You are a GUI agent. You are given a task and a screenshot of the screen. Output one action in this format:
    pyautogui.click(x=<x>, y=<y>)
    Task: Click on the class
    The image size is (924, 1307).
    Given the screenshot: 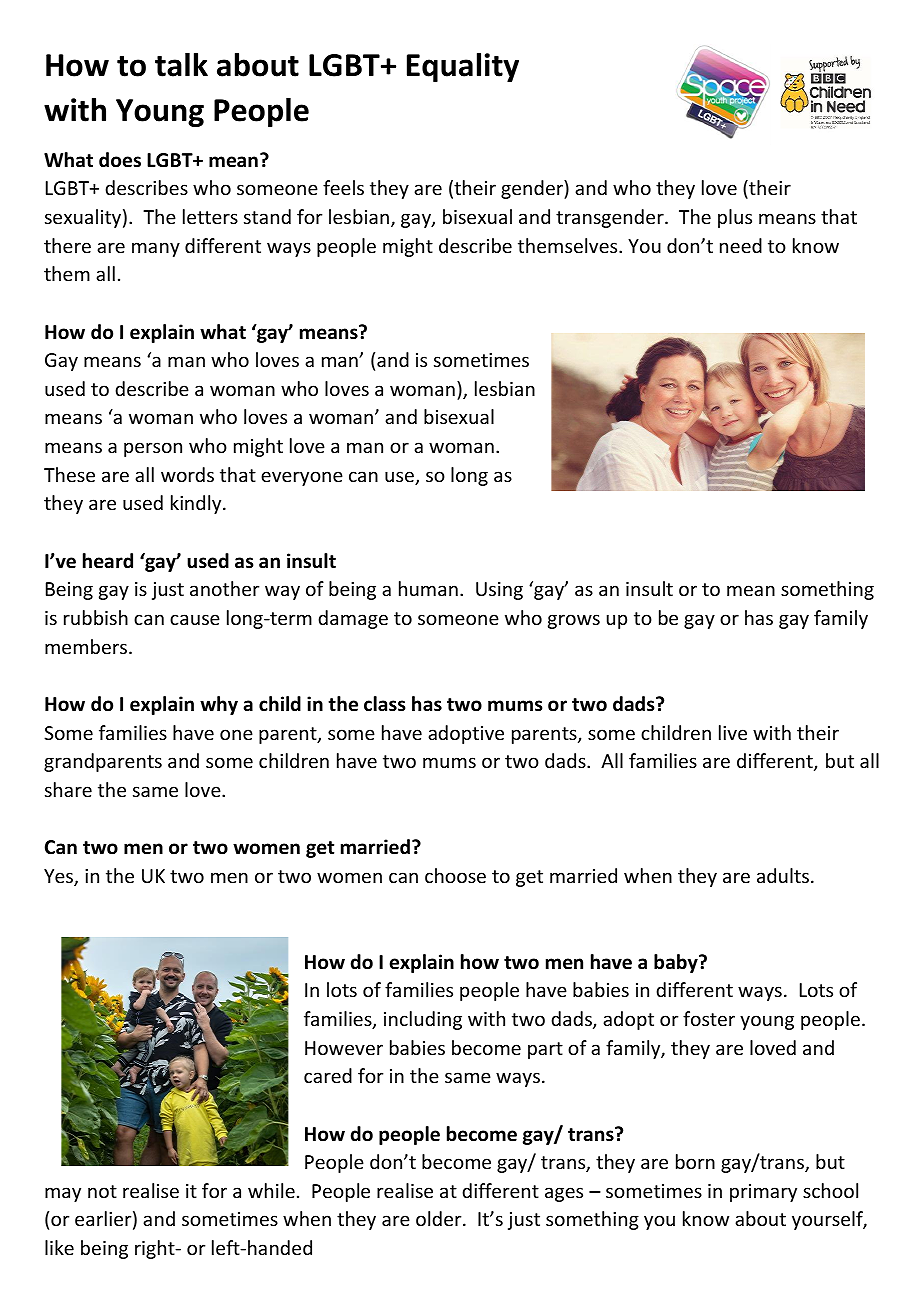 What is the action you would take?
    pyautogui.click(x=384, y=704)
